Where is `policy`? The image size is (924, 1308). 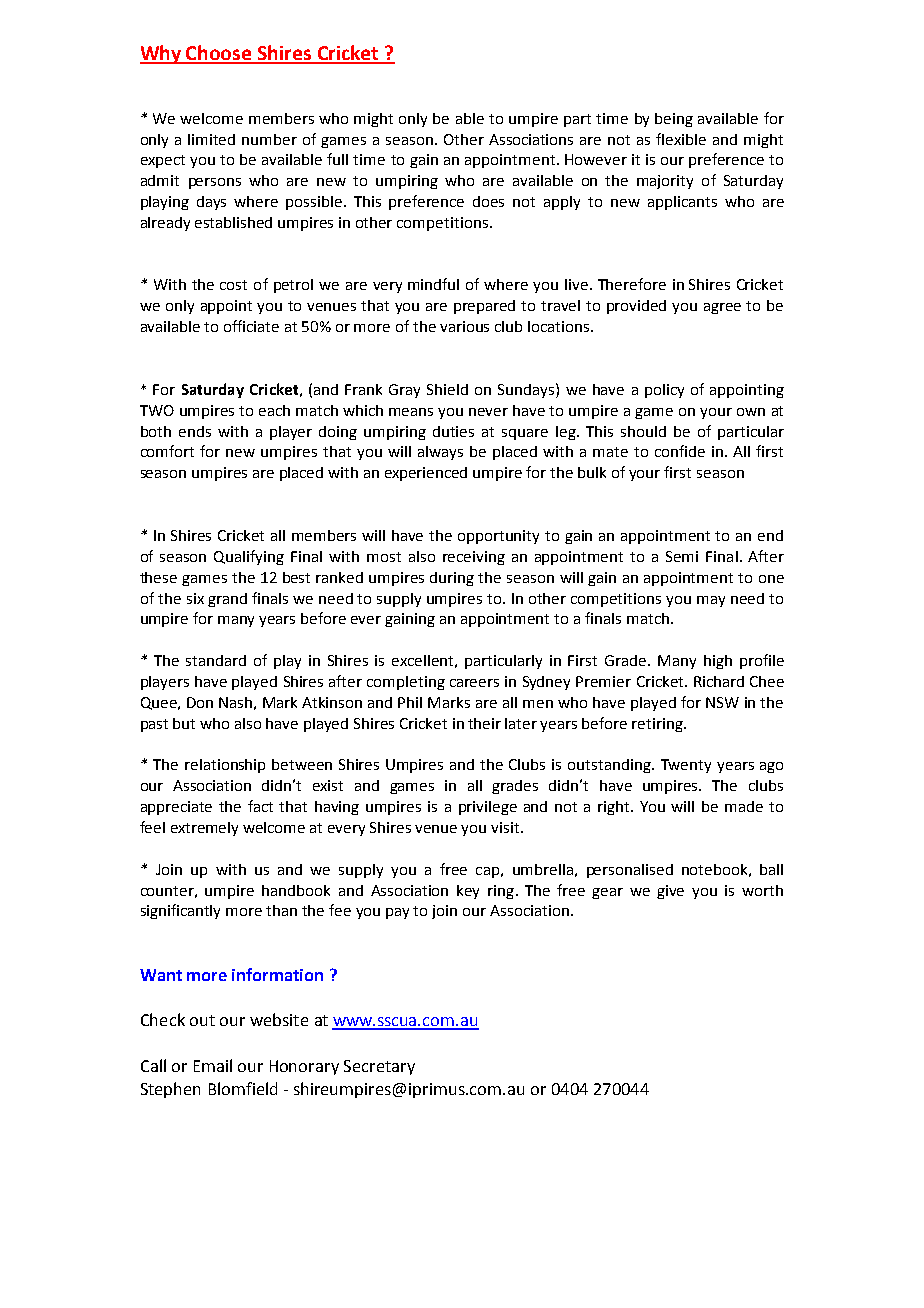 policy is located at coordinates (664, 391).
